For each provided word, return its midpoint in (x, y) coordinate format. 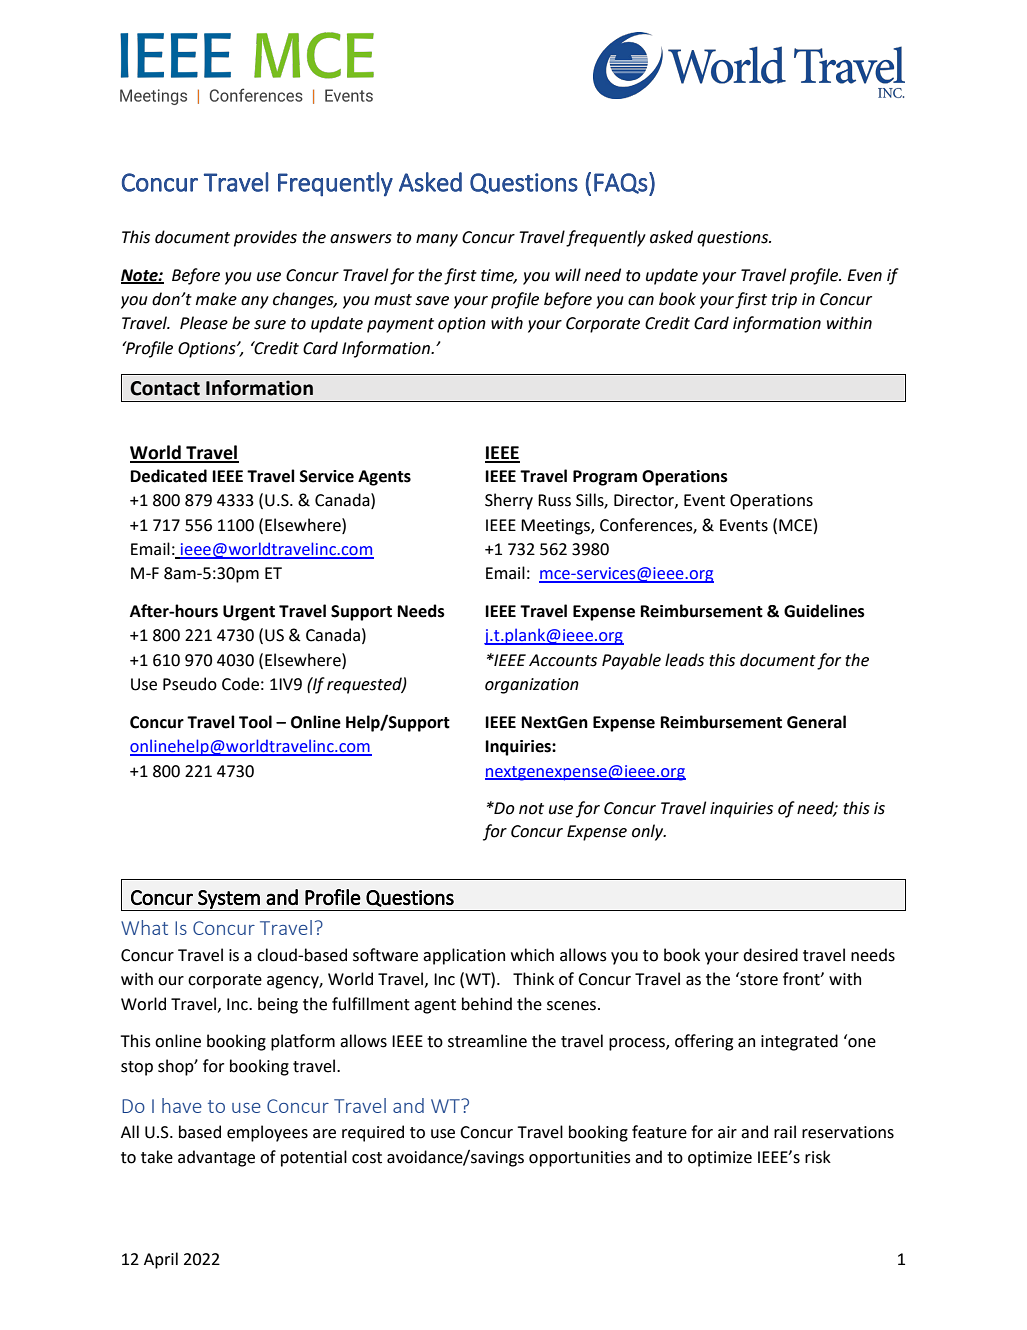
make (216, 299)
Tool (255, 722)
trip (784, 301)
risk (818, 1157)
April (161, 1260)
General (816, 722)
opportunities (580, 1159)
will (568, 274)
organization (532, 686)
